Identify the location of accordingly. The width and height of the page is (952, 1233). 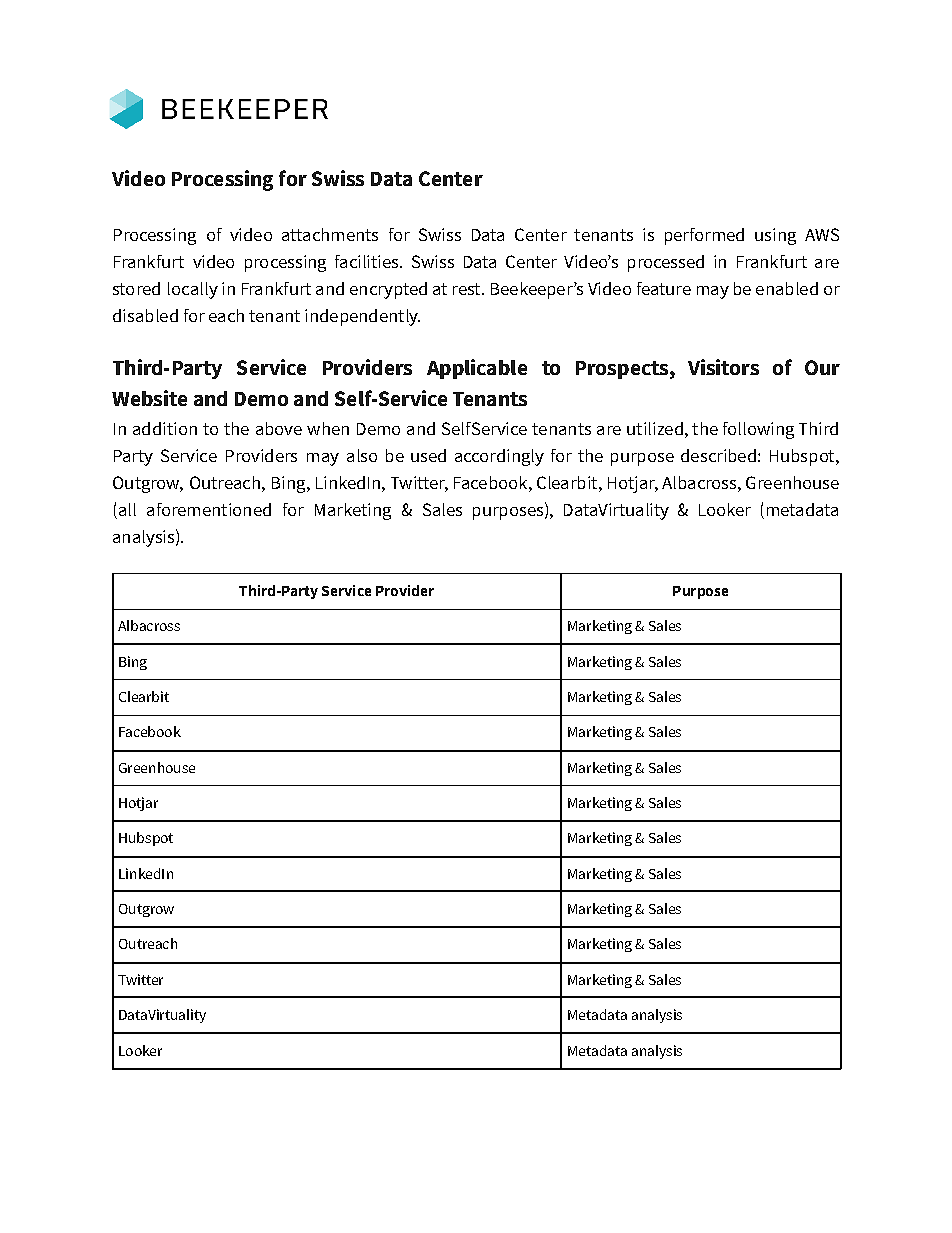
(499, 457).
